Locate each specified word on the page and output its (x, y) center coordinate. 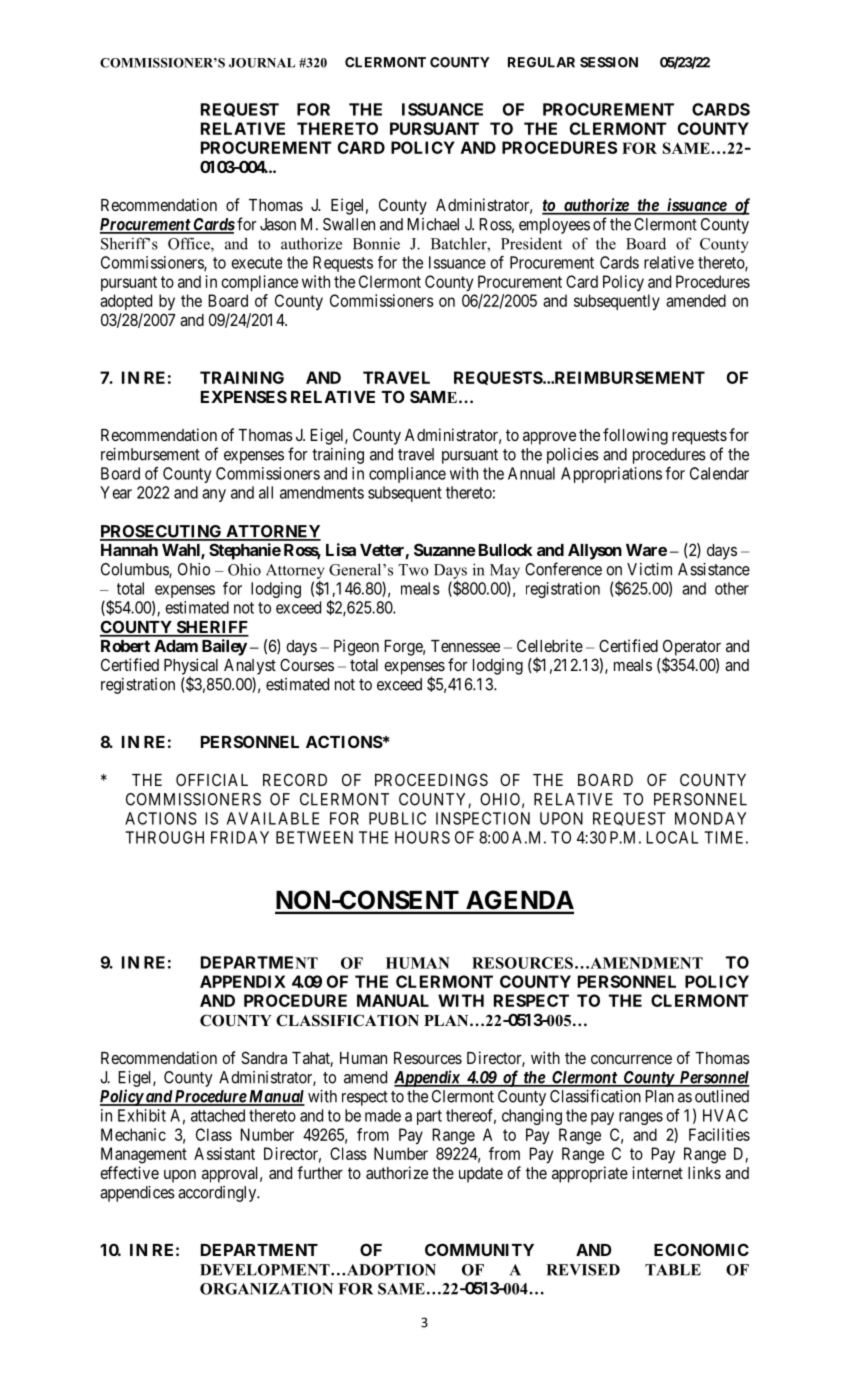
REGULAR (541, 62)
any (214, 495)
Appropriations (611, 475)
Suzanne (445, 549)
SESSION (609, 62)
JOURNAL (262, 63)
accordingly (218, 1194)
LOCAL (672, 837)
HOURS (422, 837)
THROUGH (164, 837)
